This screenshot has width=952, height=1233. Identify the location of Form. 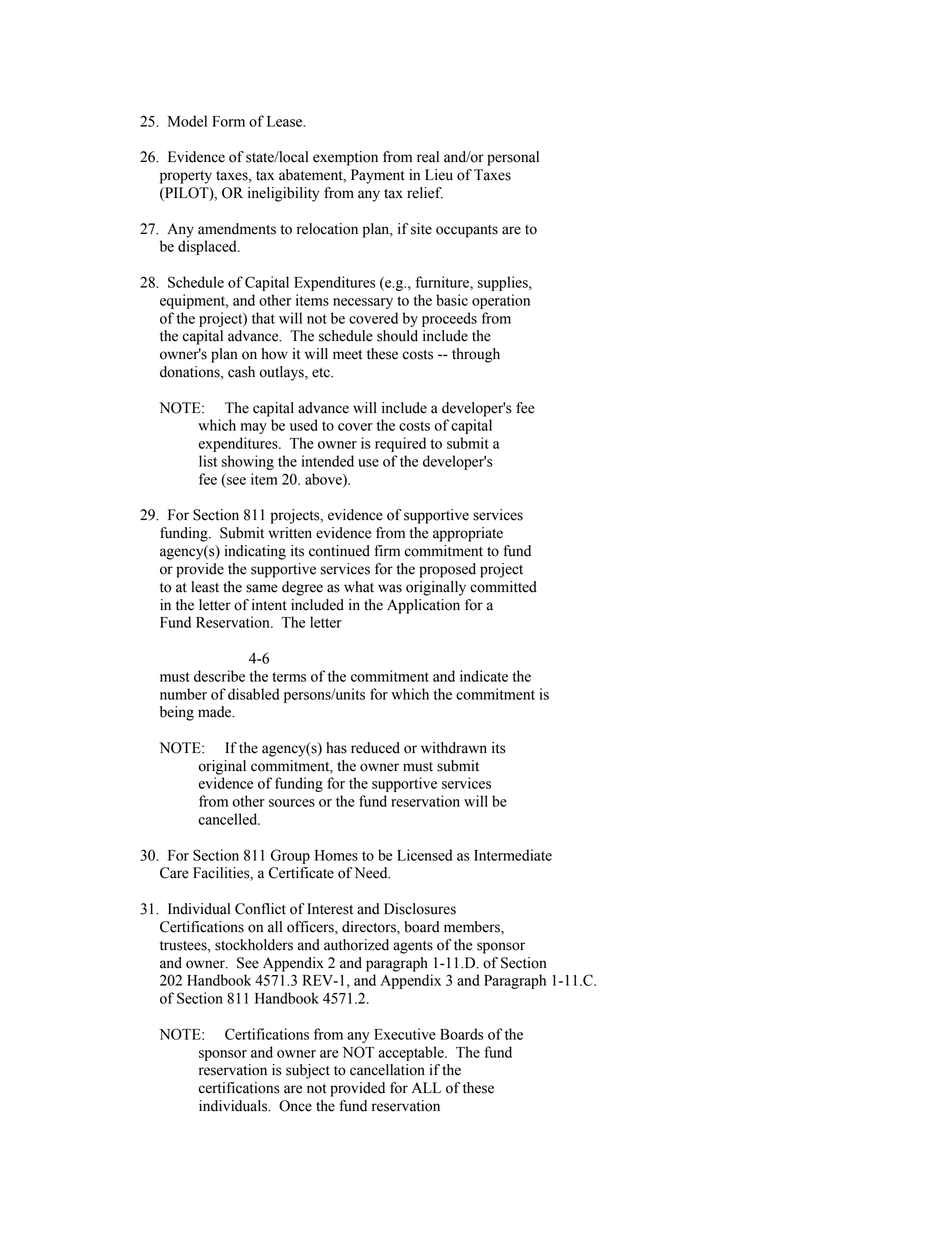
(228, 121).
